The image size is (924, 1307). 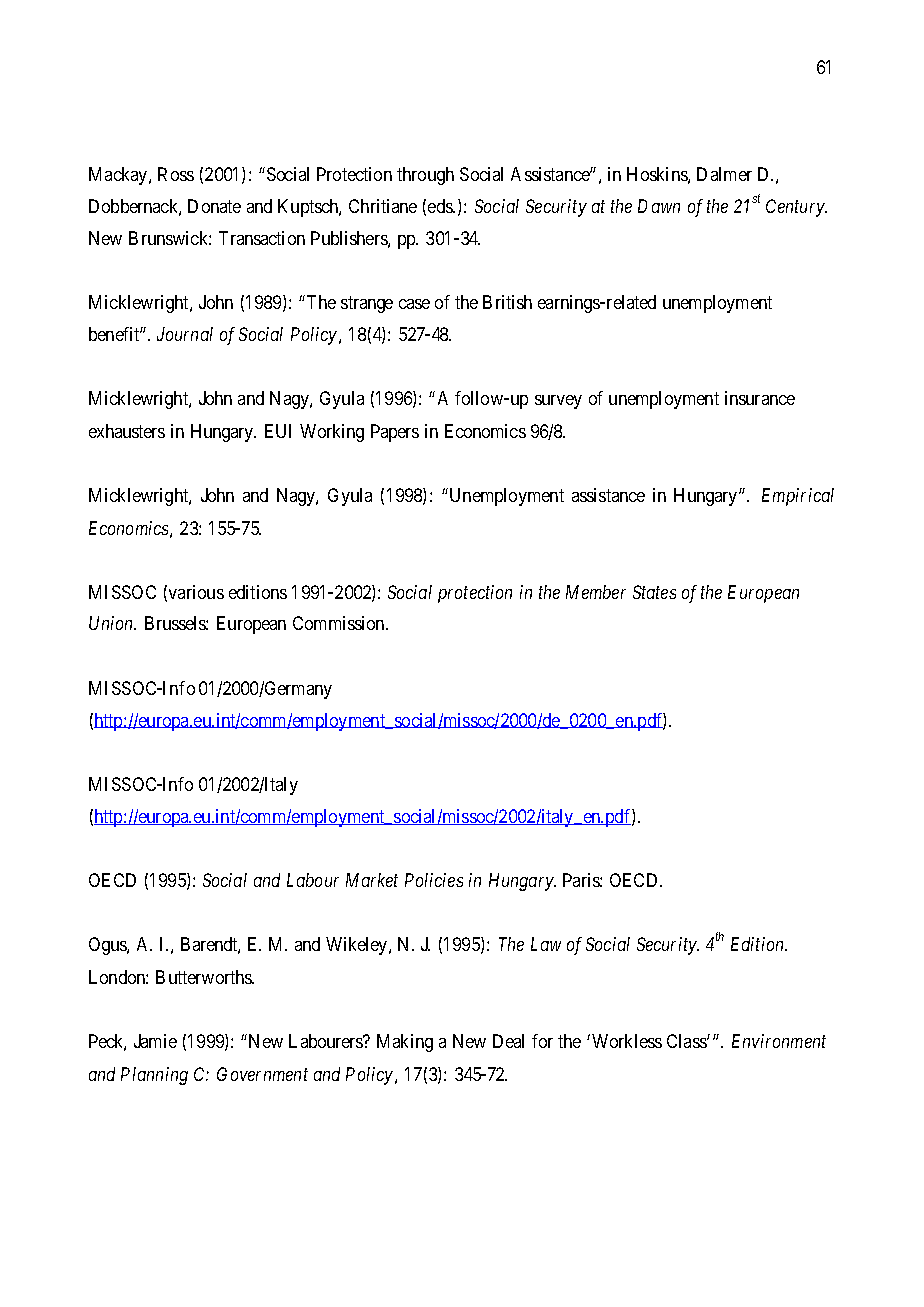 What do you see at coordinates (372, 880) in the page?
I see `Market` at bounding box center [372, 880].
